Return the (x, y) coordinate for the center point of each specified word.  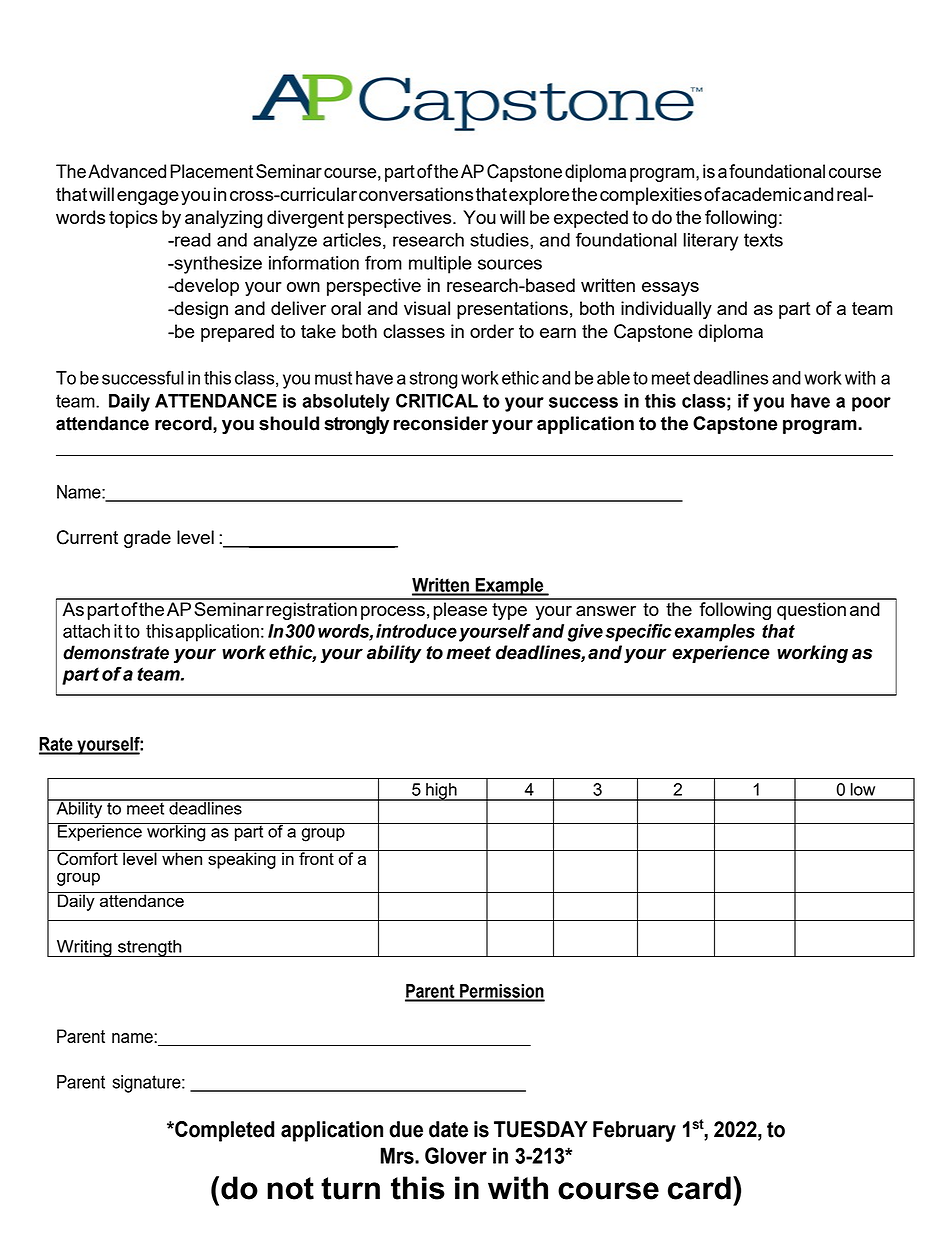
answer (606, 611)
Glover (456, 1155)
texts (763, 240)
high (441, 792)
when (182, 857)
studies (500, 240)
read (192, 240)
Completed (224, 1131)
